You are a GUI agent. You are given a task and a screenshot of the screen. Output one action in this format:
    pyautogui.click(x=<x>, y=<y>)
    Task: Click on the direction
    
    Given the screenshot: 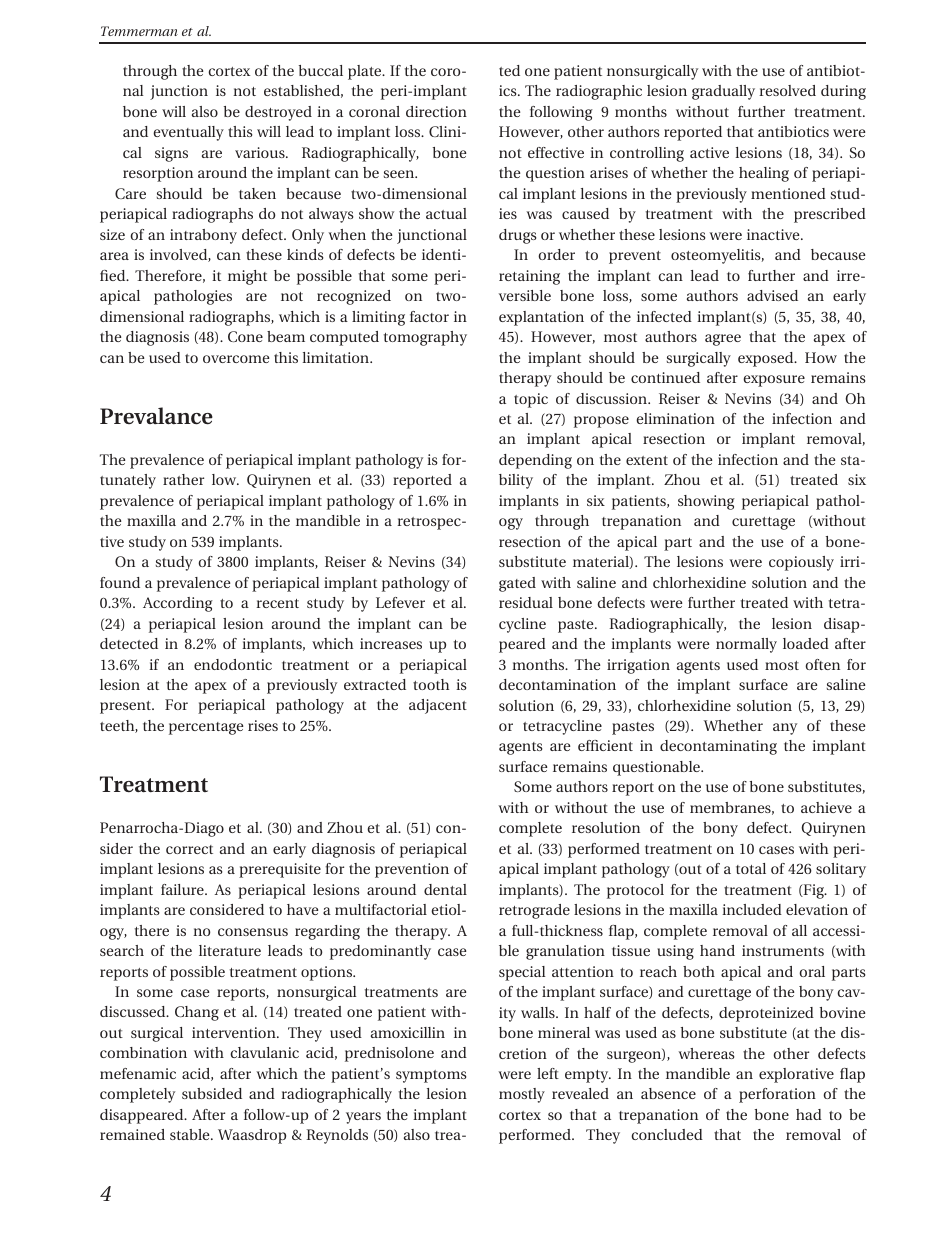 What is the action you would take?
    pyautogui.click(x=436, y=111)
